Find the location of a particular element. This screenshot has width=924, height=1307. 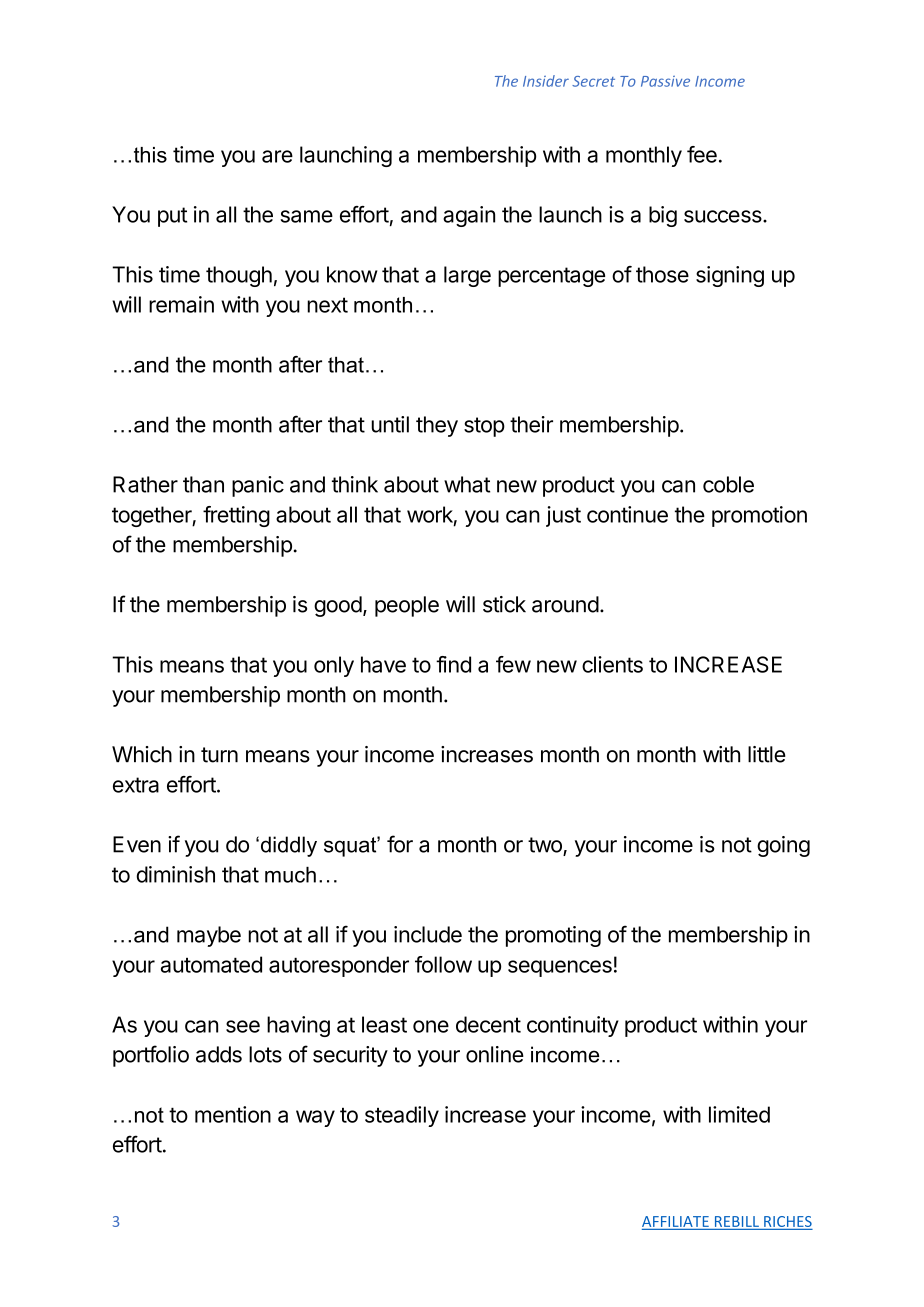

steadily is located at coordinates (402, 1116).
